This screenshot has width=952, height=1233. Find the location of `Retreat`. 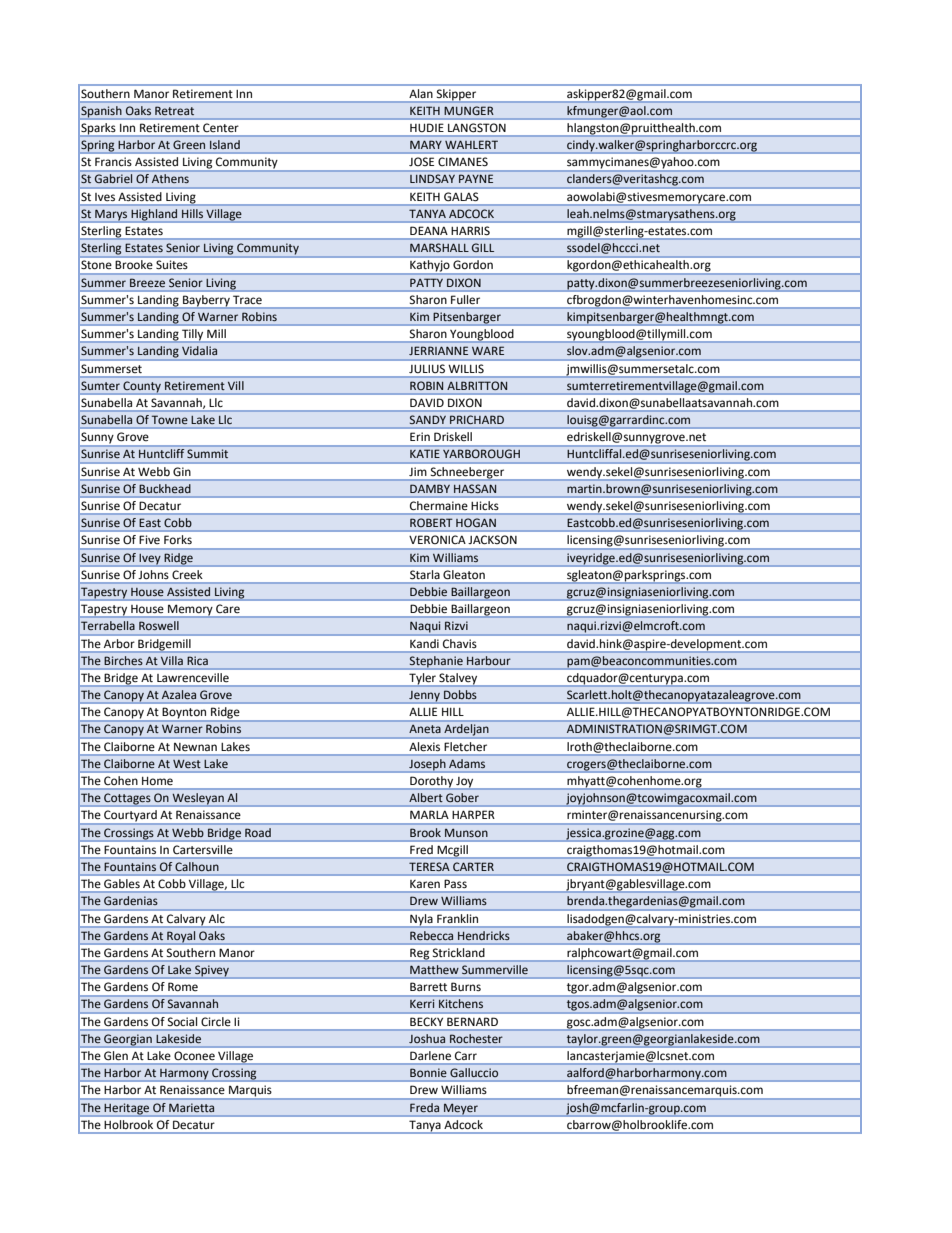

Retreat is located at coordinates (174, 111).
